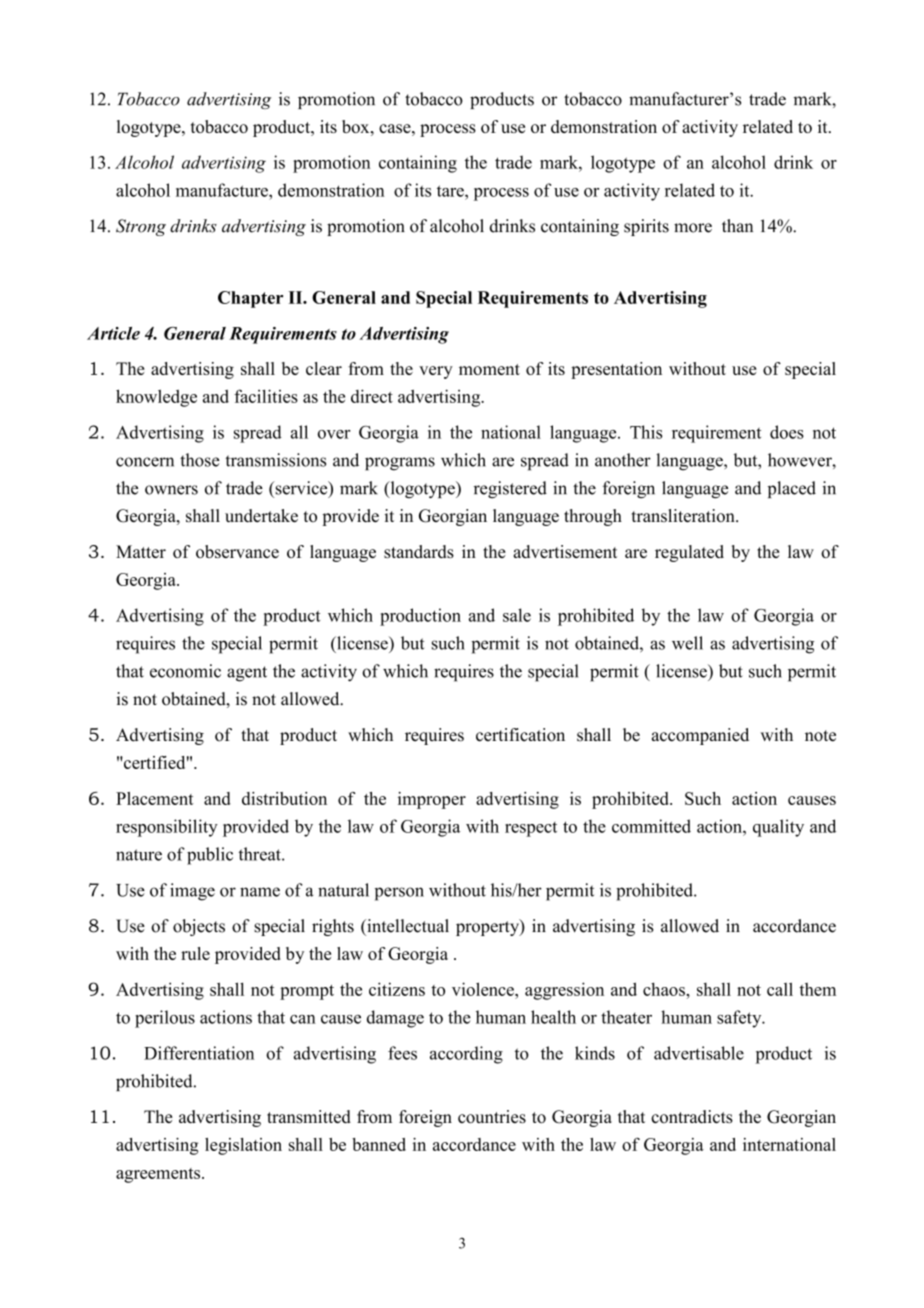 Image resolution: width=924 pixels, height=1308 pixels. What do you see at coordinates (687, 643) in the screenshot?
I see `well` at bounding box center [687, 643].
